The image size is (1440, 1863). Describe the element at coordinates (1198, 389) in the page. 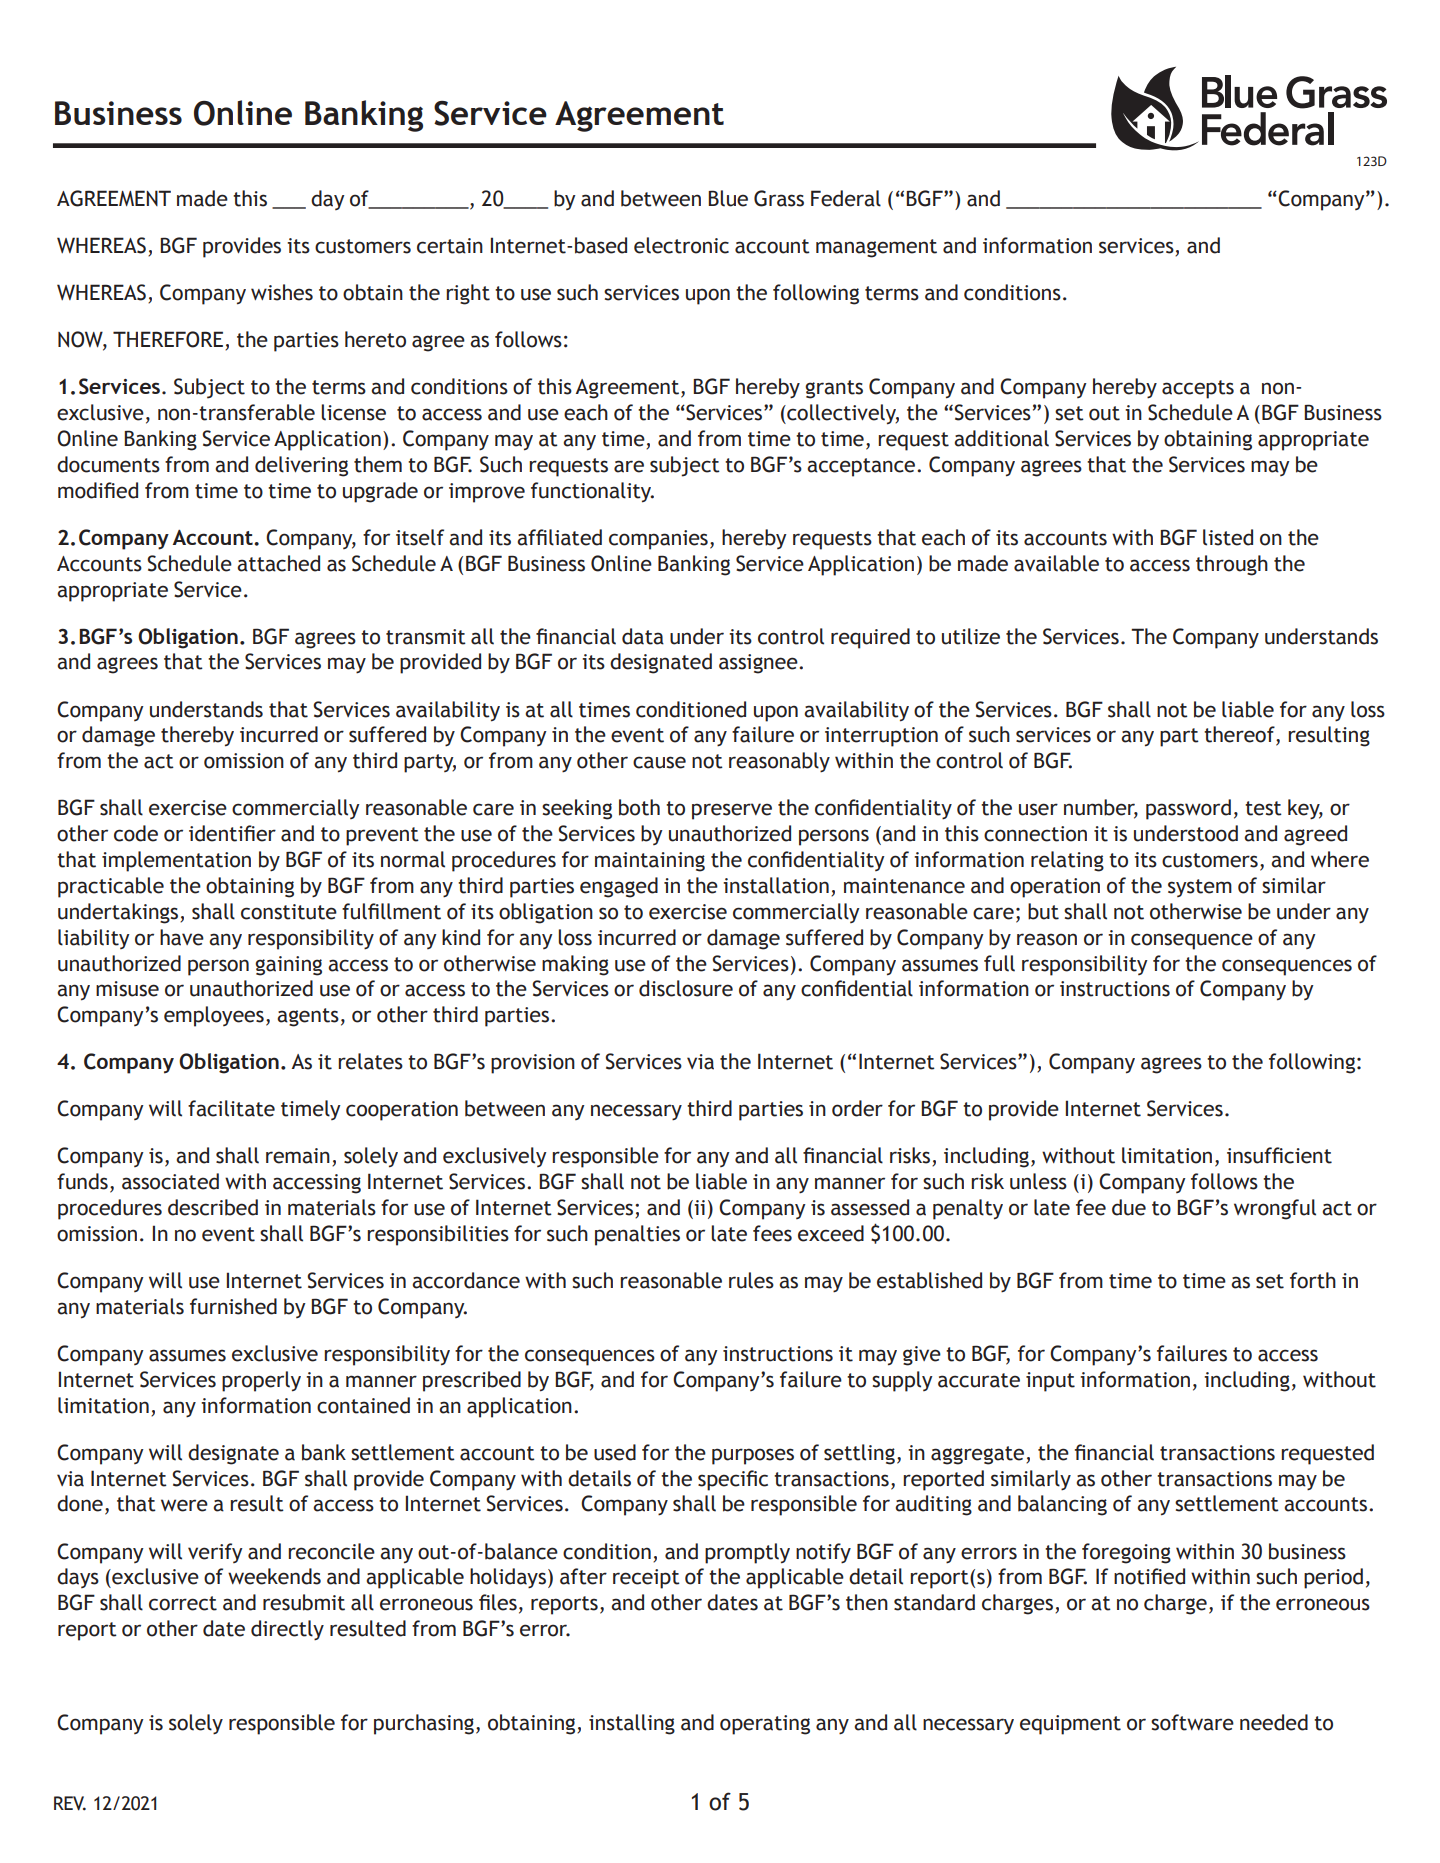

I see `accepts` at that location.
